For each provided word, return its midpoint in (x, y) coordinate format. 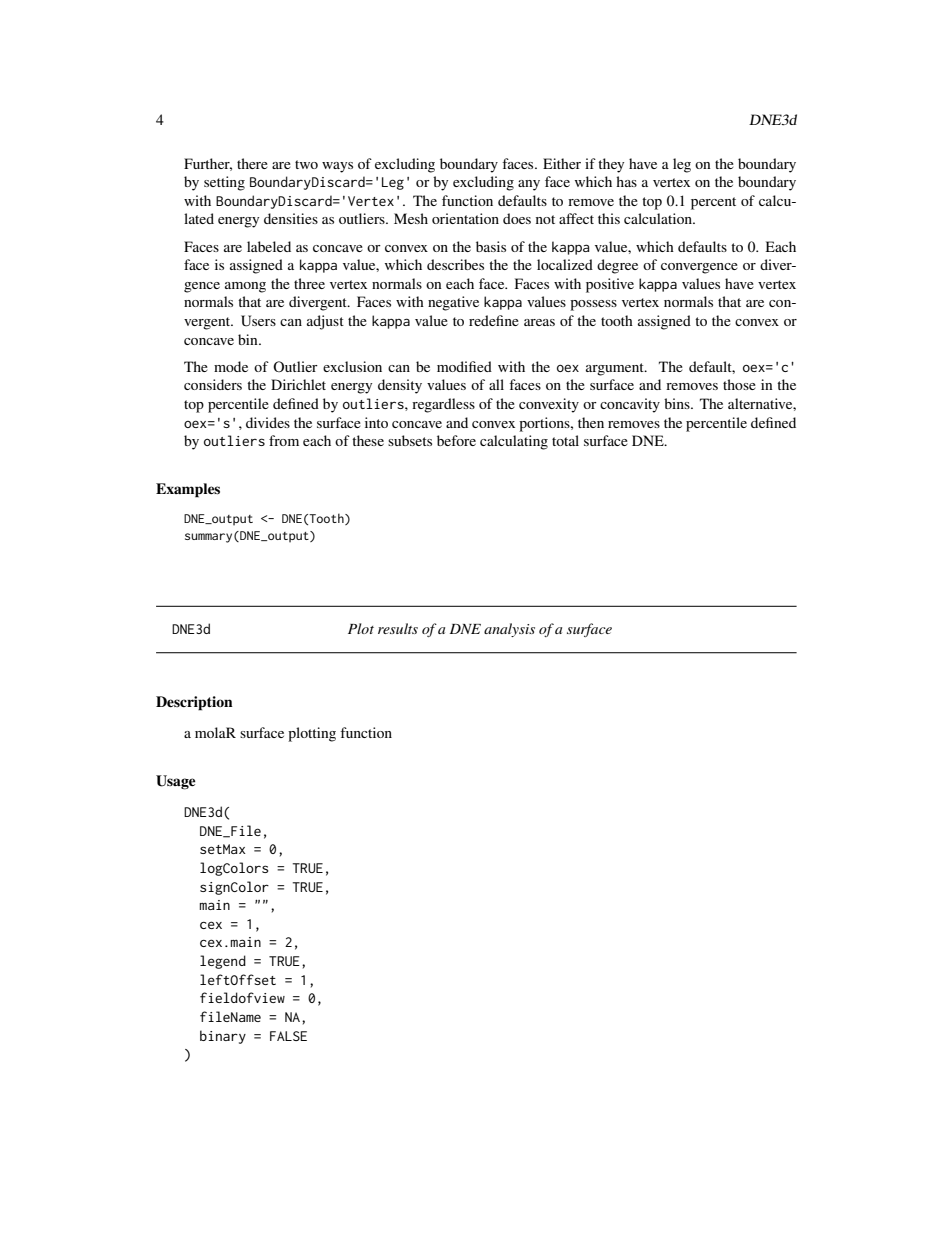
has (626, 181)
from (284, 440)
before (456, 440)
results (398, 628)
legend (223, 962)
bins (678, 403)
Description (194, 703)
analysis (509, 630)
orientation (465, 218)
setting (224, 183)
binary (223, 1037)
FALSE (288, 1036)
